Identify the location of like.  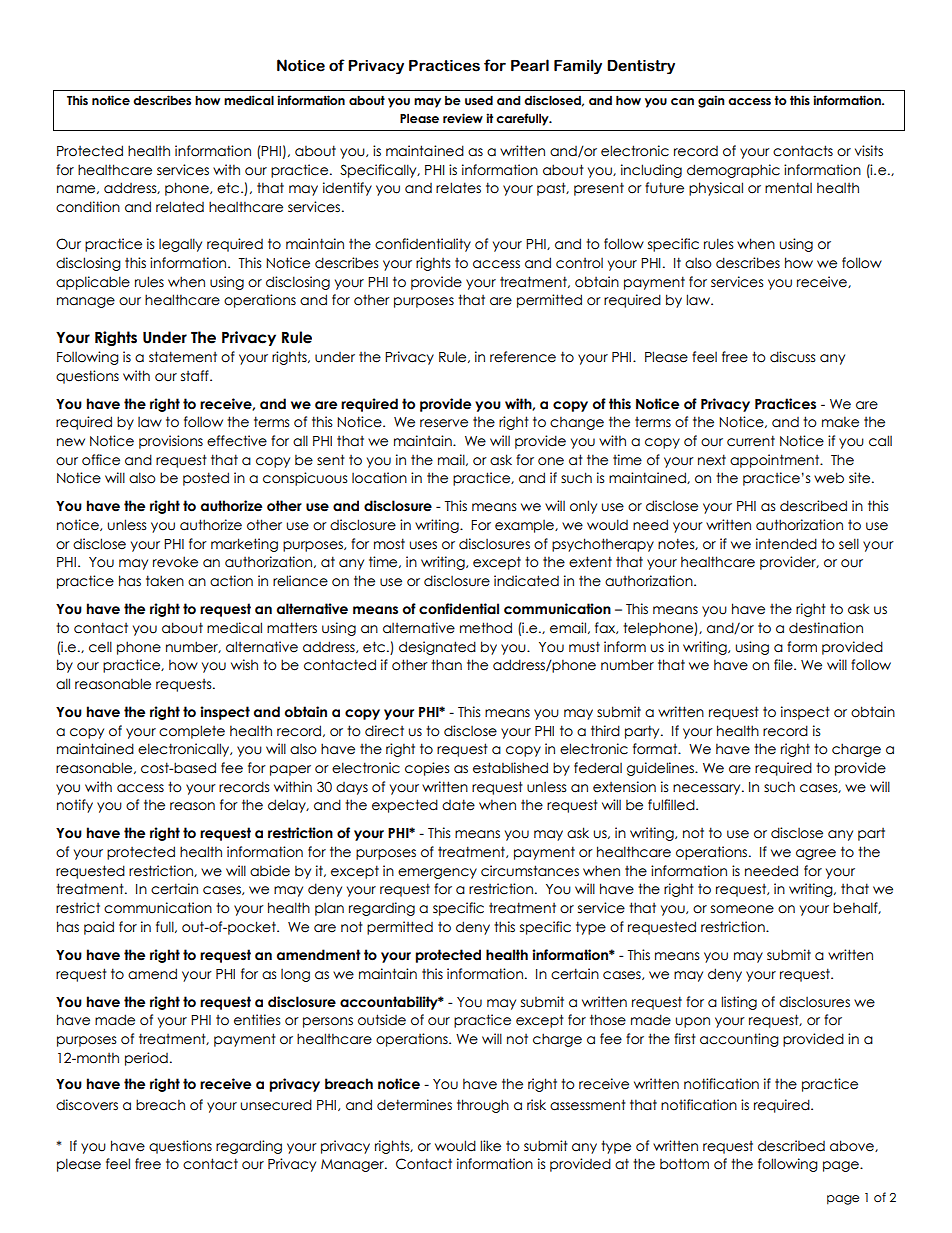
(490, 1146).
